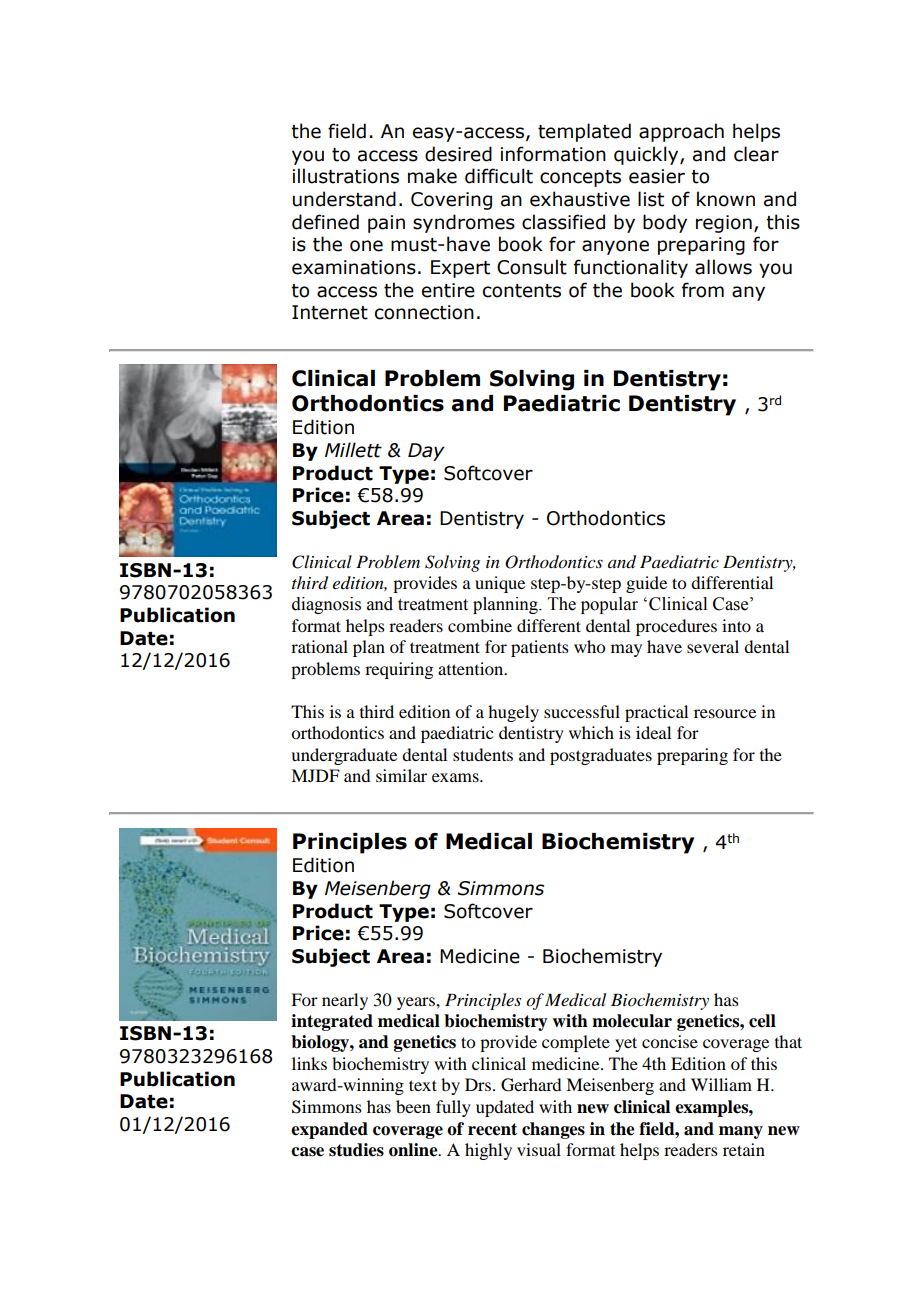 The image size is (924, 1308). Describe the element at coordinates (522, 291) in the page. I see `contents` at that location.
